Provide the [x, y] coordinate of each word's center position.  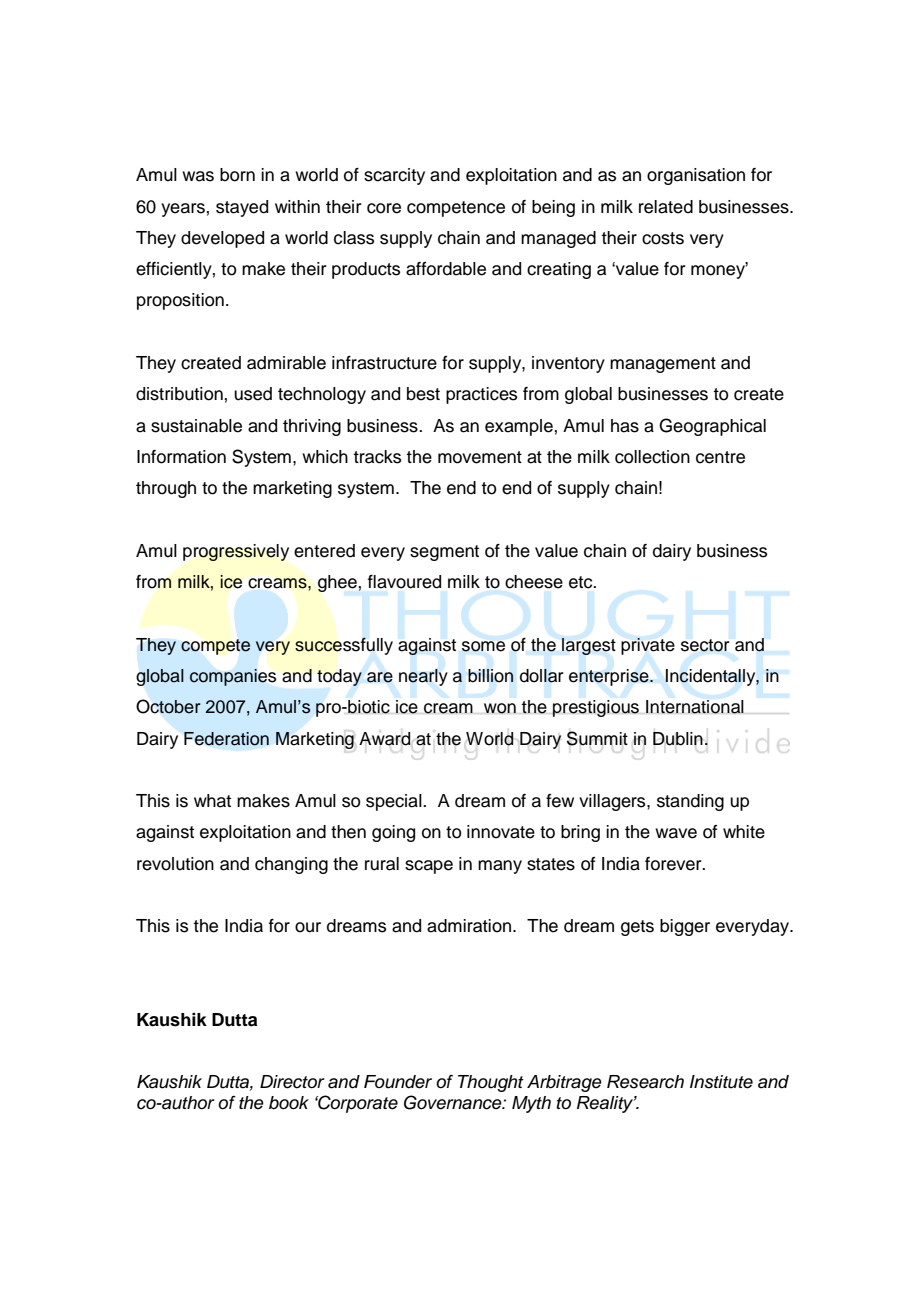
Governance [454, 1102]
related [666, 207]
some [483, 646]
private [648, 646]
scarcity [394, 176]
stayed [242, 208]
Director [292, 1082]
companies [233, 677]
